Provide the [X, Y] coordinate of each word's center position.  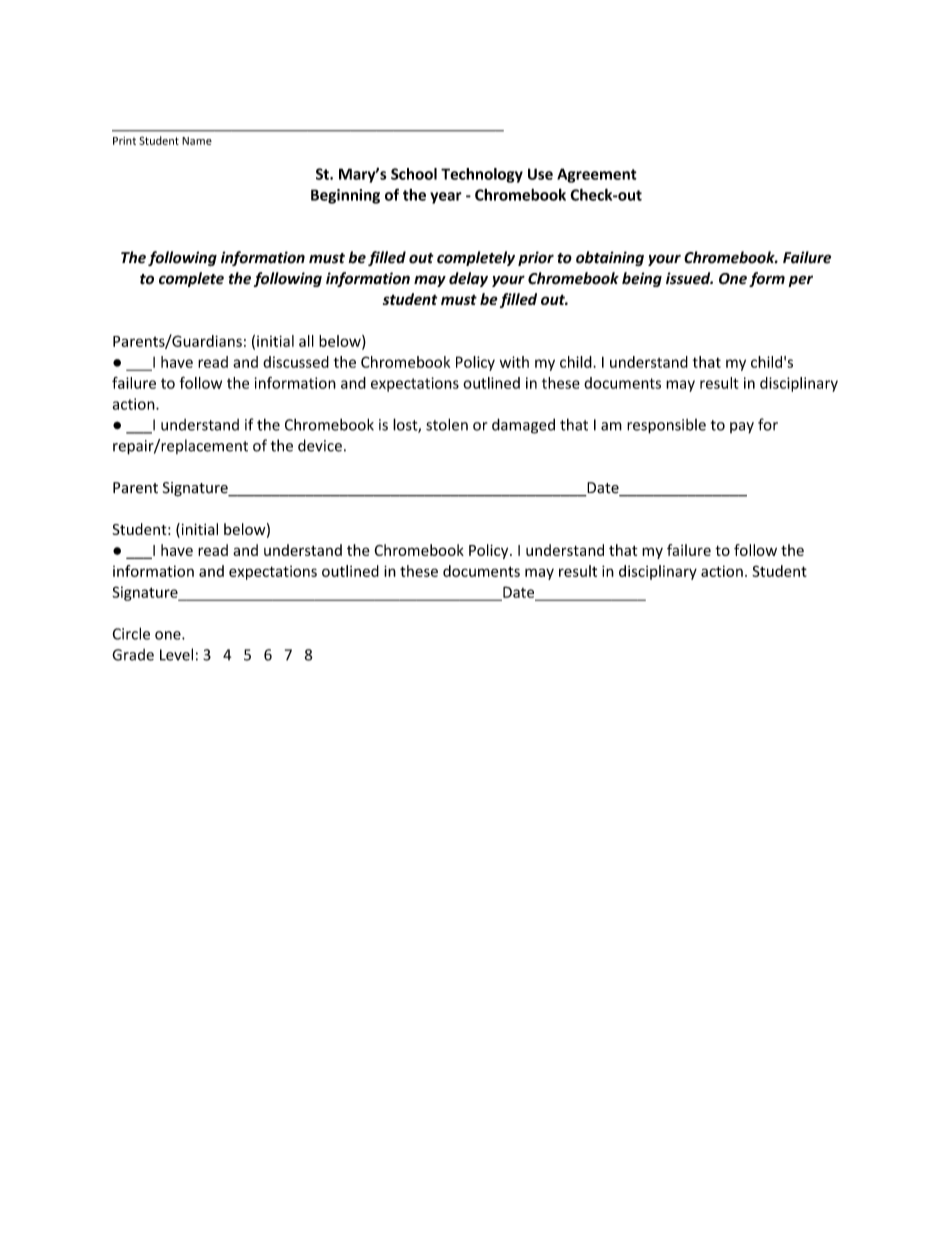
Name [197, 141]
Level [176, 654]
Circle [131, 633]
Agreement [597, 175]
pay [742, 428]
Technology [482, 175]
